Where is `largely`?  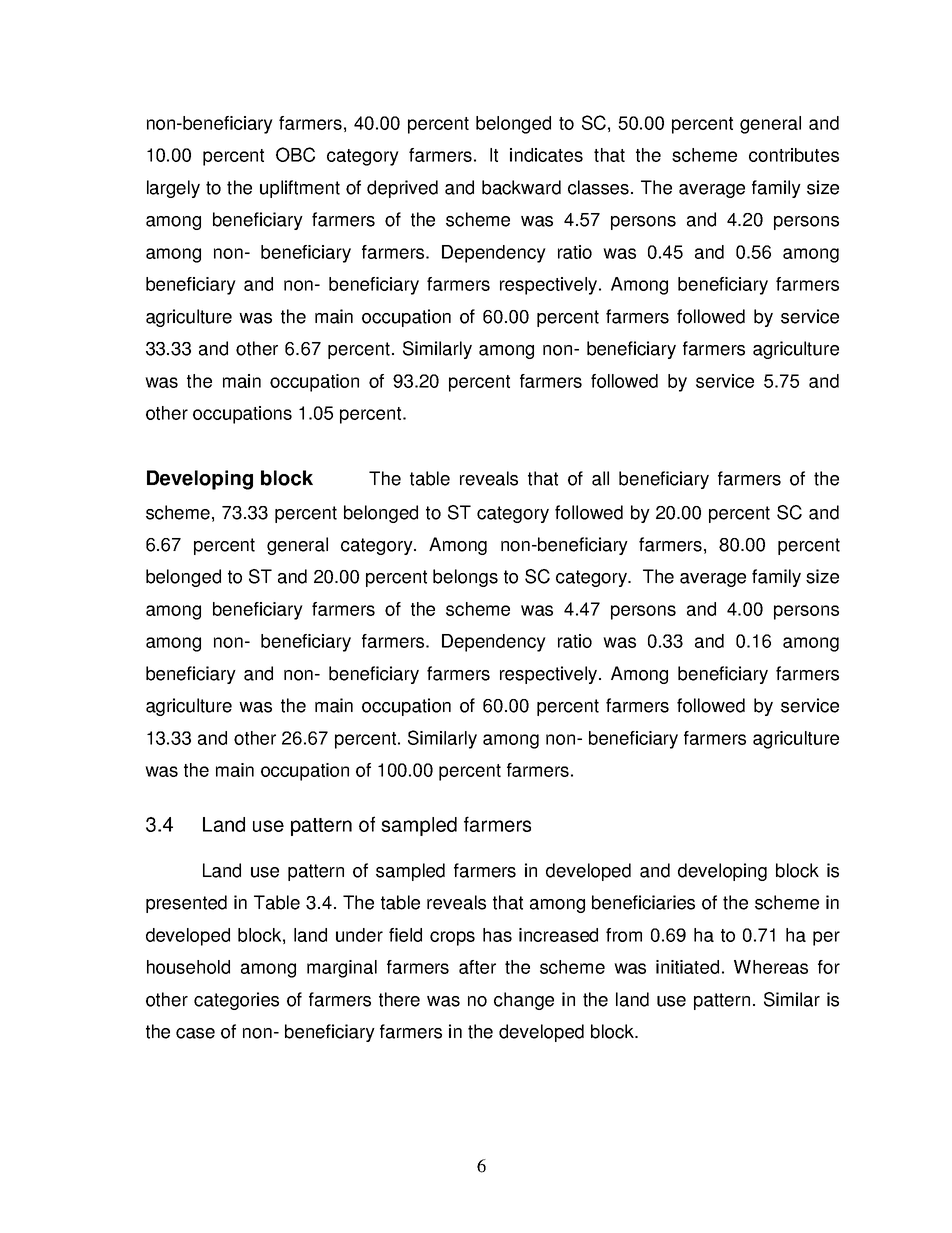 largely is located at coordinates (173, 189).
